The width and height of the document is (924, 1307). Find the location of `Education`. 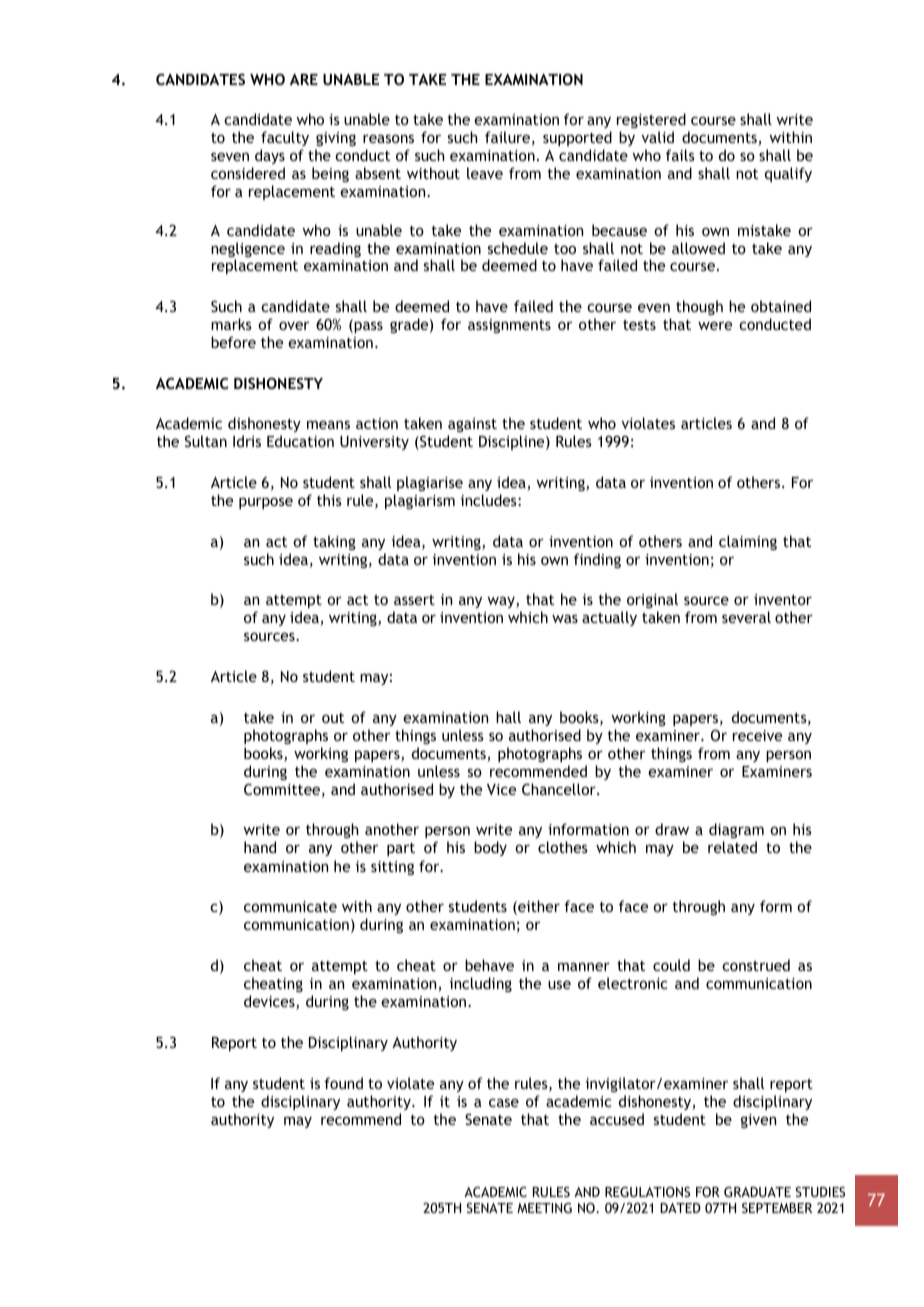

Education is located at coordinates (300, 441).
